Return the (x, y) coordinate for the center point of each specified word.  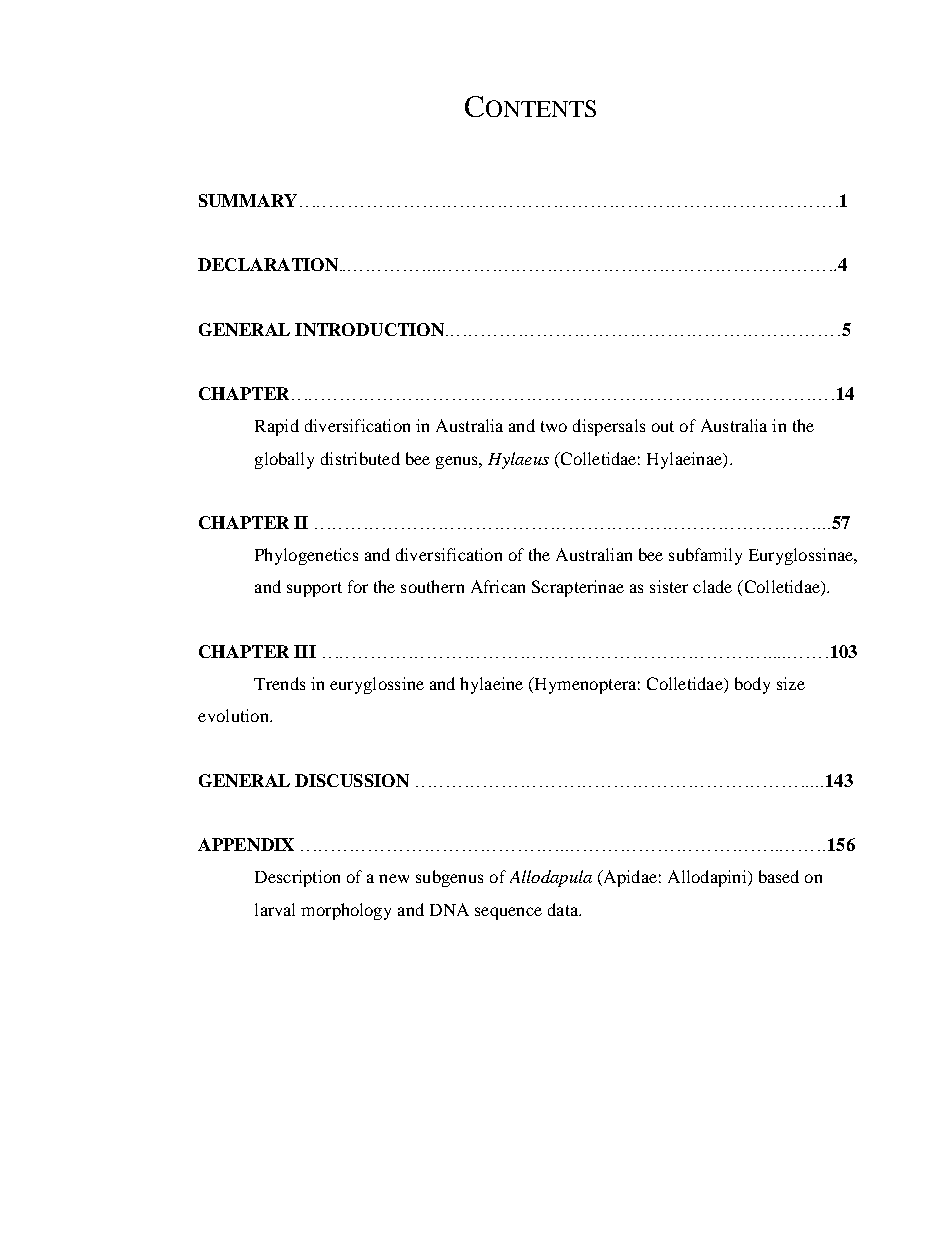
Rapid (277, 427)
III (305, 651)
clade (712, 586)
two (554, 426)
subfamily (705, 556)
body (752, 685)
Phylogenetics (306, 556)
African (498, 586)
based (779, 876)
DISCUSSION (352, 780)
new (394, 878)
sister (669, 586)
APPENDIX (246, 844)
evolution (234, 715)
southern (432, 586)
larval (275, 909)
